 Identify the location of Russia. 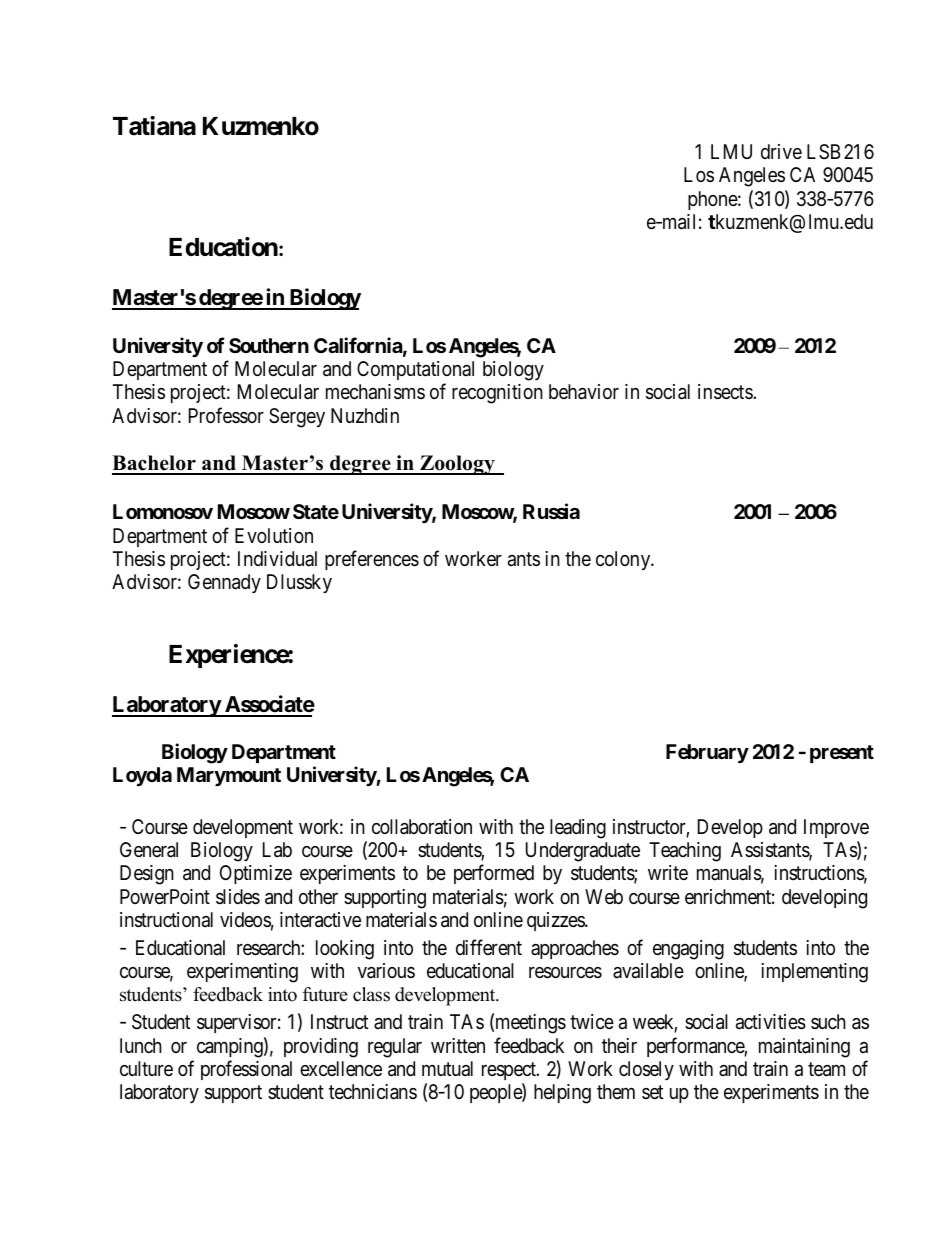
(551, 511).
